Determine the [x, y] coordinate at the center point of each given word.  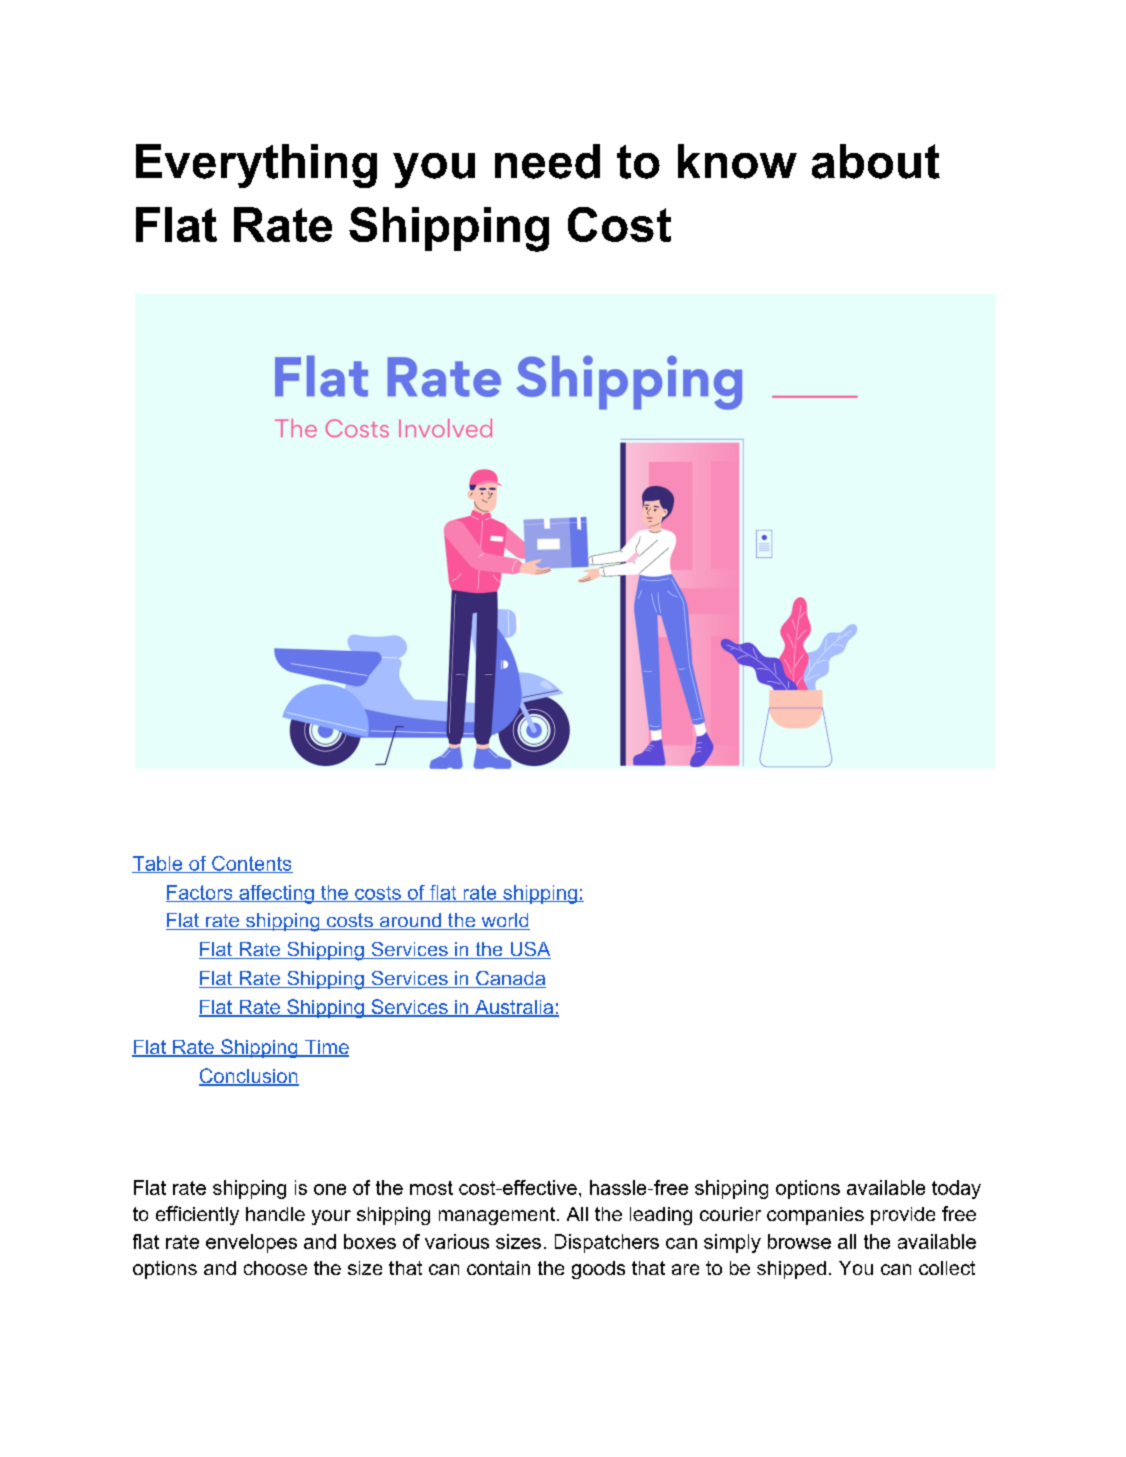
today [956, 1189]
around [410, 921]
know [737, 161]
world [504, 921]
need [547, 161]
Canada [510, 979]
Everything [256, 166]
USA [529, 950]
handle [275, 1214]
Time [325, 1048]
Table [158, 864]
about [876, 161]
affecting [276, 894]
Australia [514, 1008]
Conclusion [249, 1077]
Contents [251, 864]
